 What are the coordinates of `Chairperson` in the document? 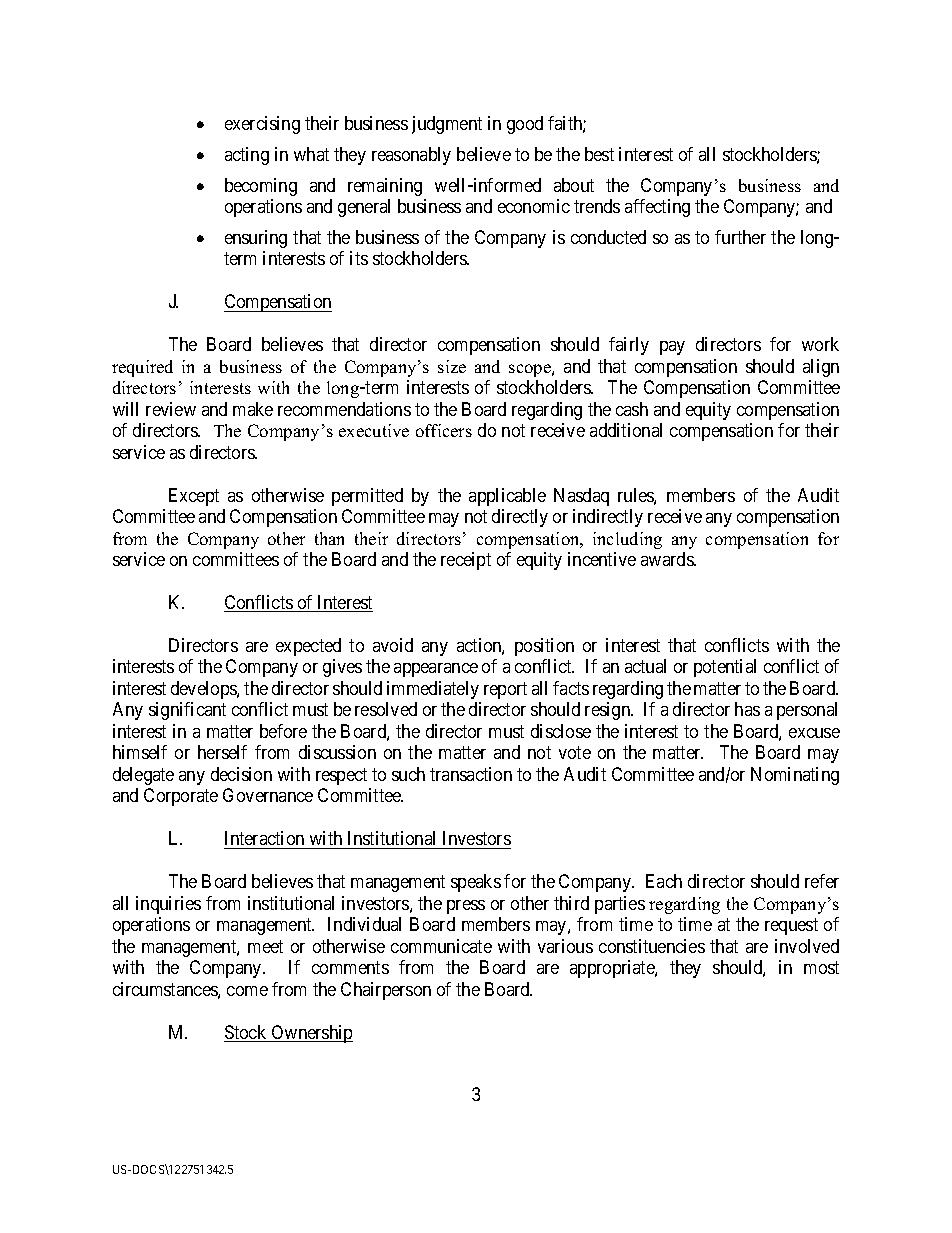 It's located at (386, 991).
